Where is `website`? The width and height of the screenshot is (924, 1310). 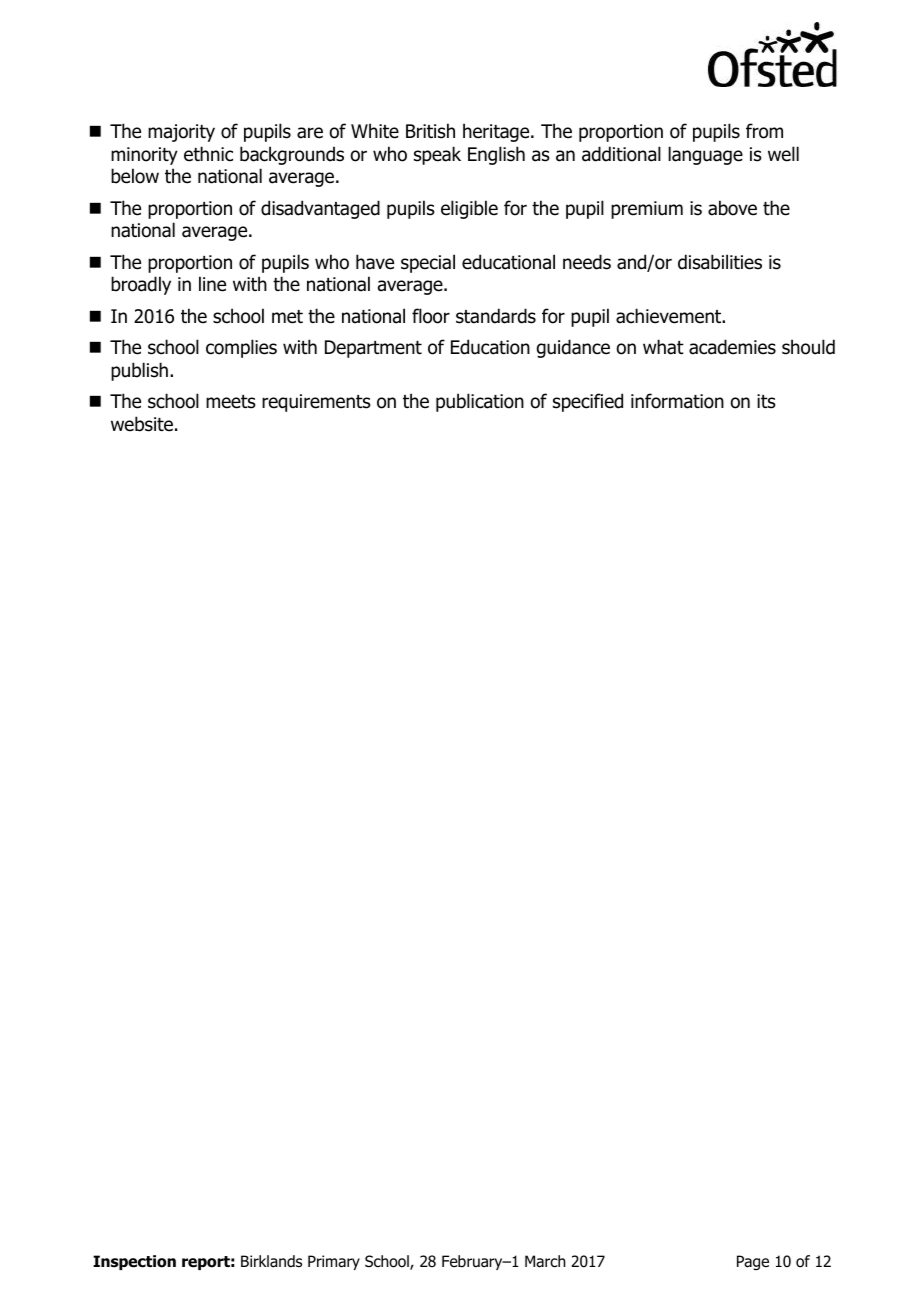 website is located at coordinates (142, 424).
